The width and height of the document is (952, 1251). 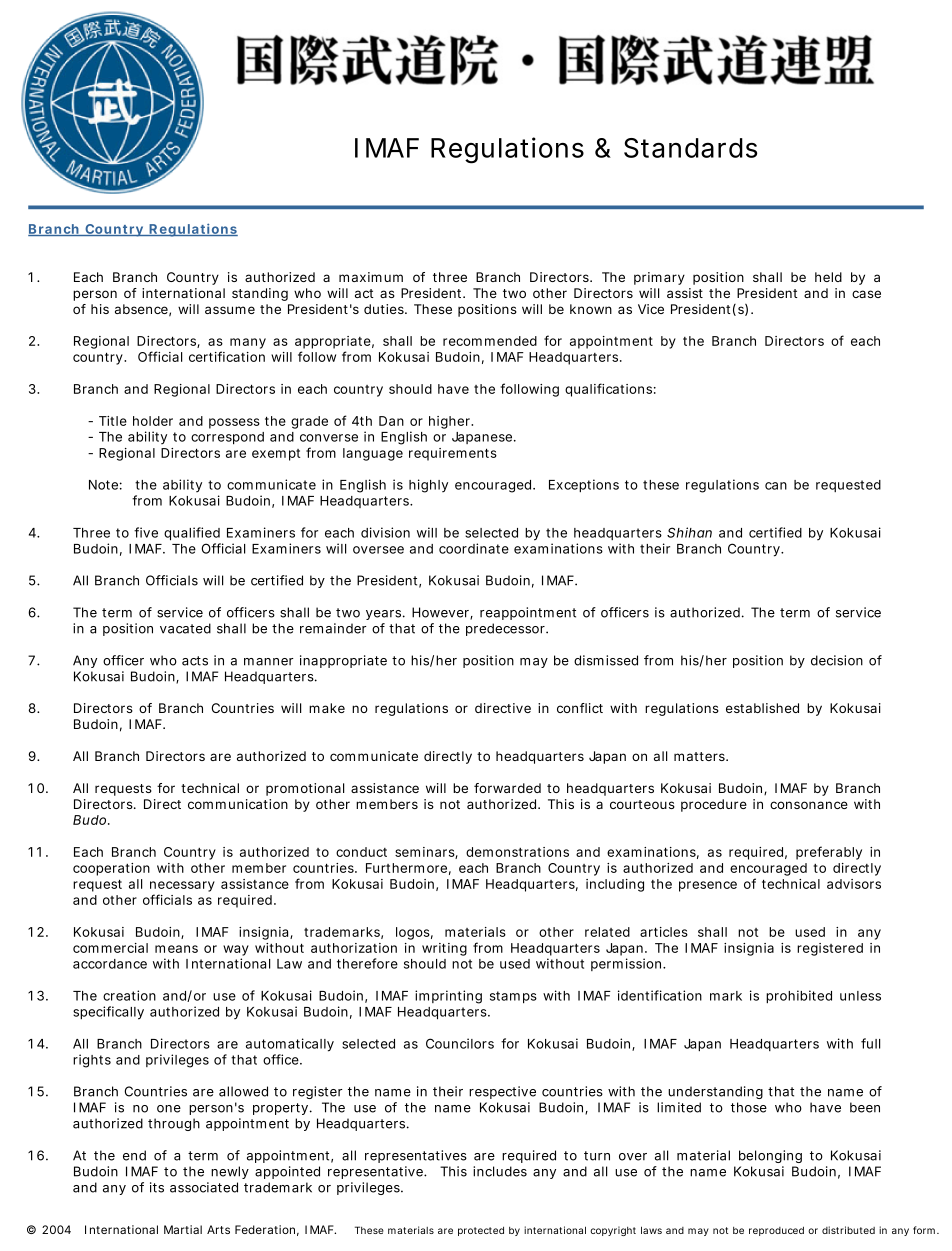 What do you see at coordinates (690, 148) in the document?
I see `Standards` at bounding box center [690, 148].
